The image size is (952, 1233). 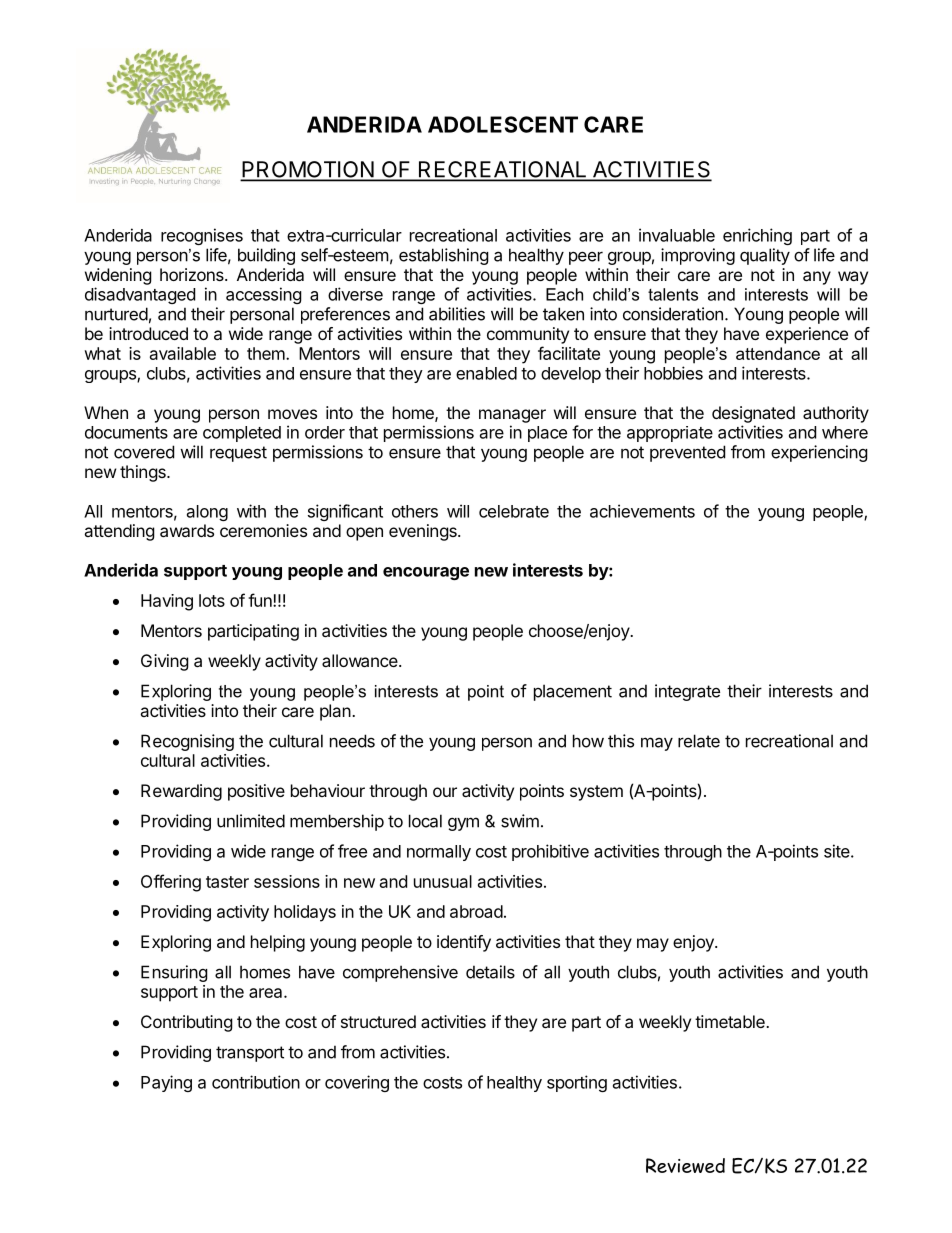 I want to click on integrate, so click(x=687, y=692).
